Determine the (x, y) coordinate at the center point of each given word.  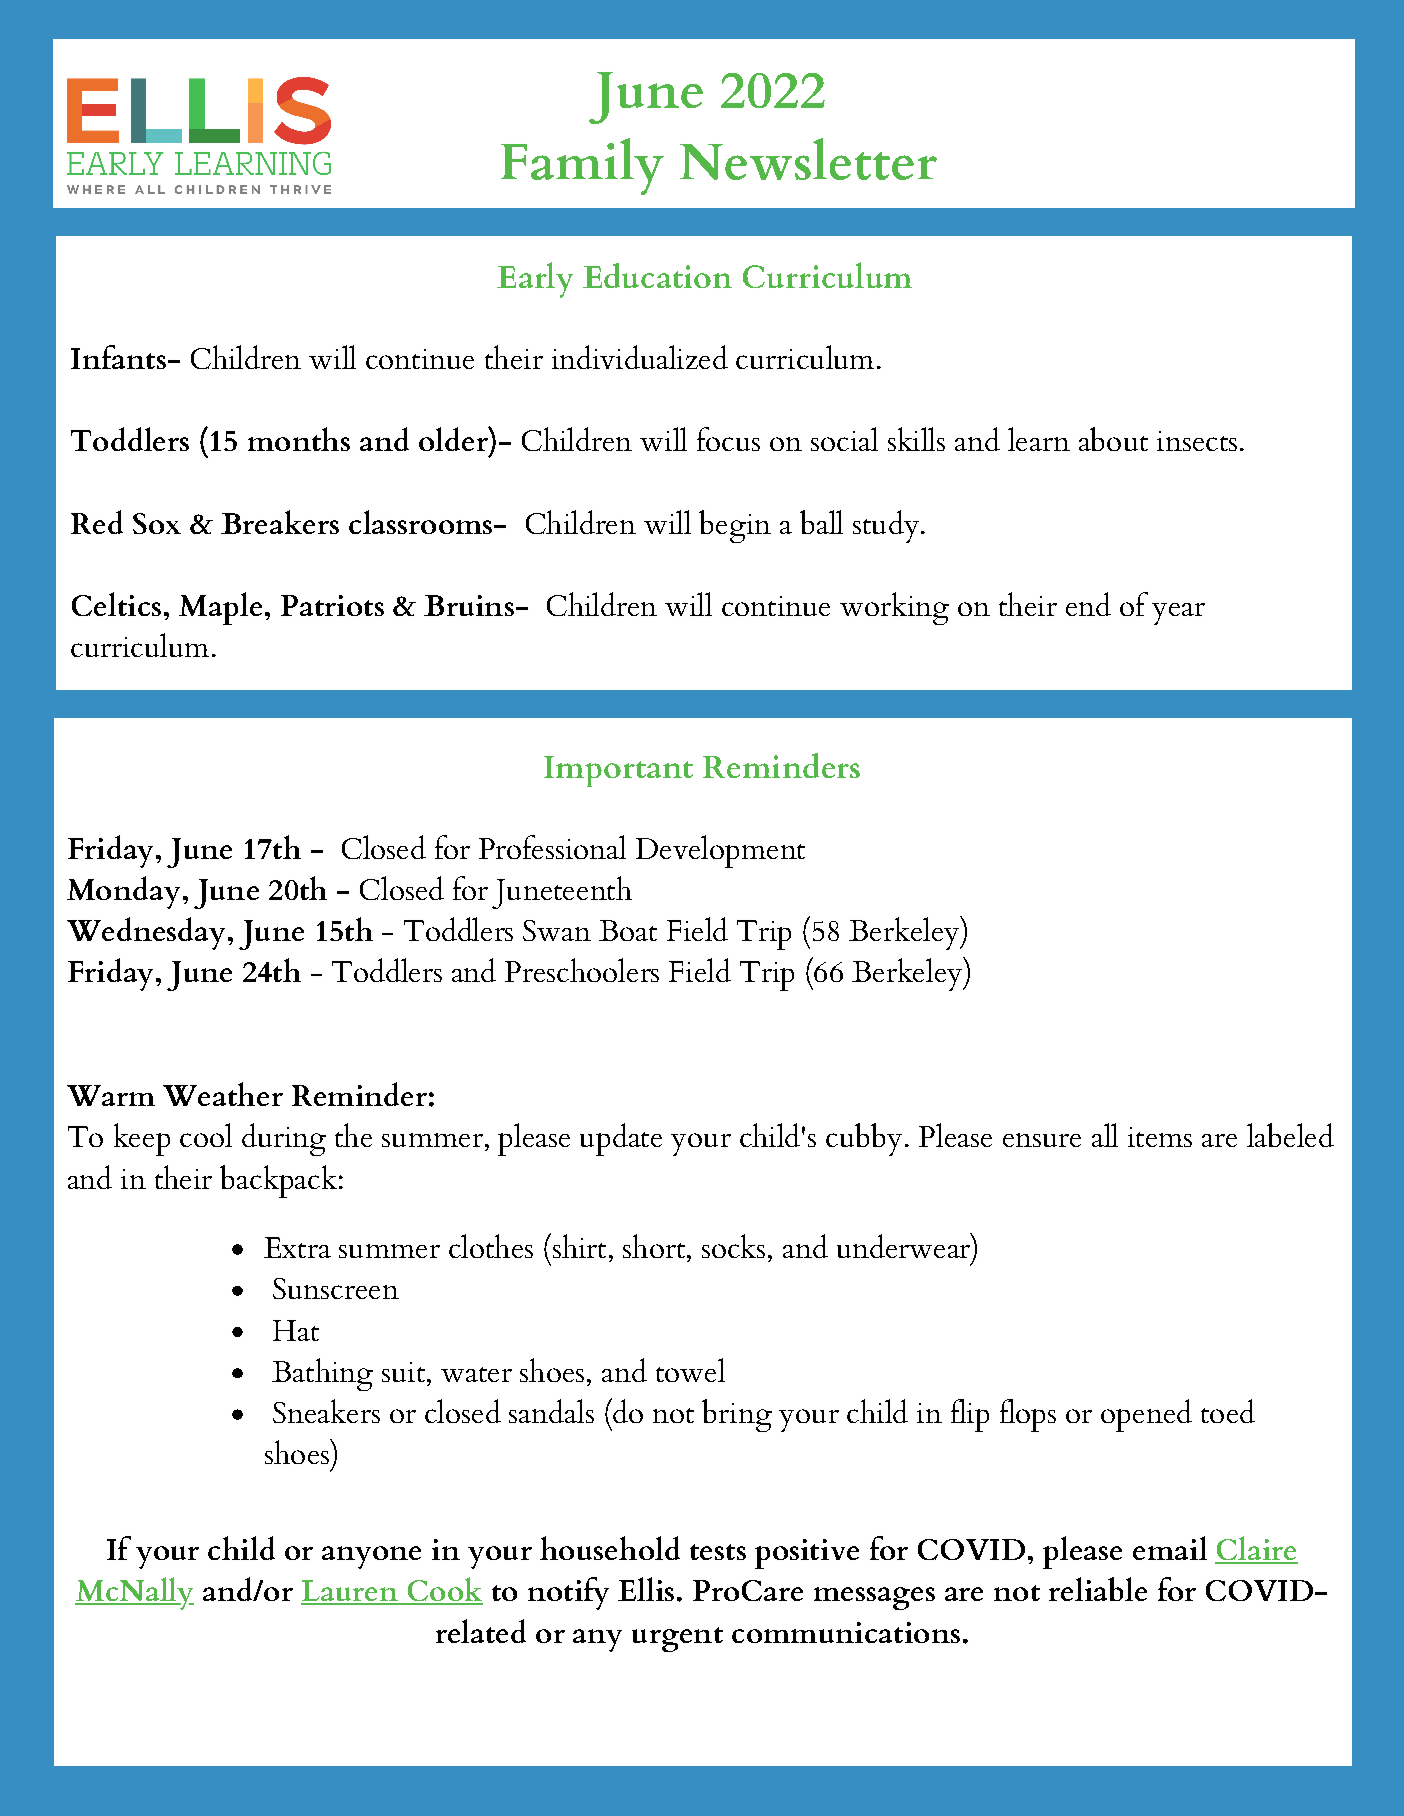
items (1160, 1137)
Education (657, 275)
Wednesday (146, 933)
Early (535, 280)
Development (720, 851)
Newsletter (808, 159)
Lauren (350, 1592)
